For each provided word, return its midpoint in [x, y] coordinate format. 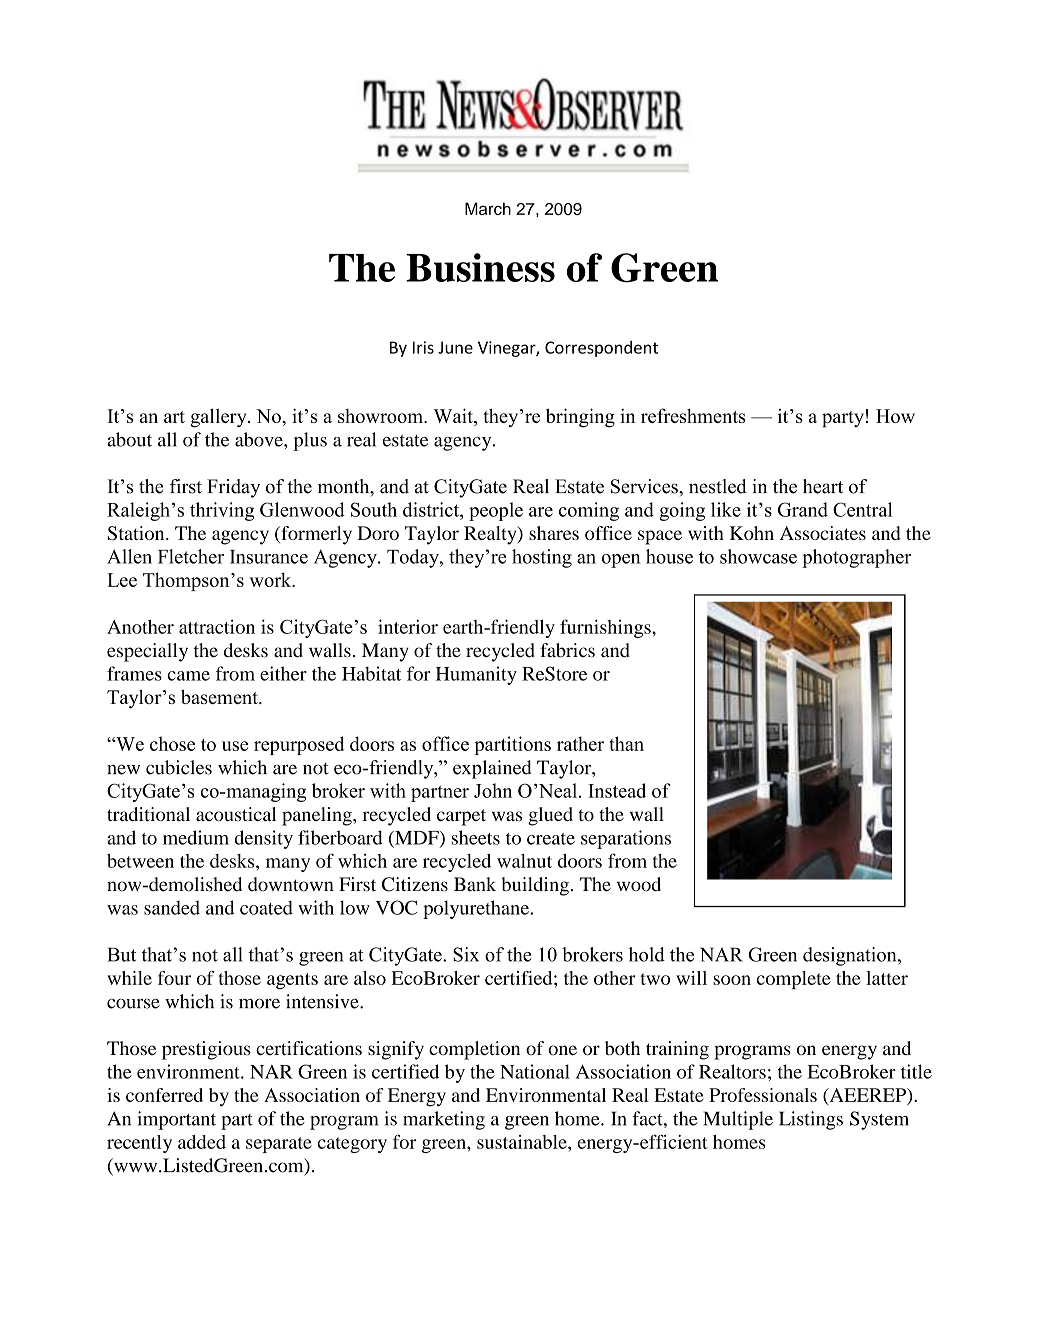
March [488, 208]
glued [550, 816]
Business [480, 267]
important [176, 1120]
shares [554, 533]
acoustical [236, 814]
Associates [823, 533]
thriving [222, 511]
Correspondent [601, 349]
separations [626, 839]
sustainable [523, 1142]
